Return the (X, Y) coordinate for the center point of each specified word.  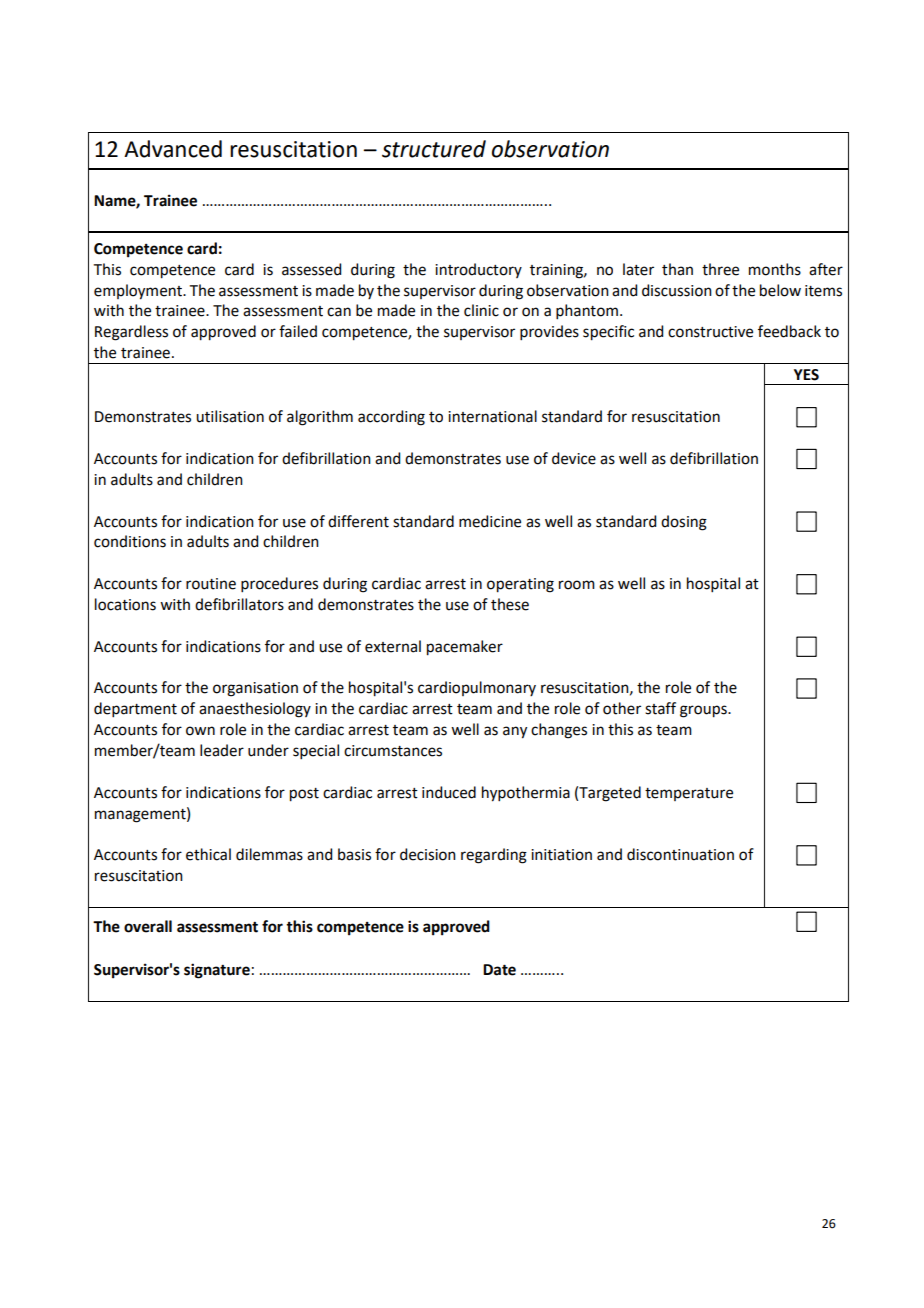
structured (434, 149)
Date (499, 970)
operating (520, 585)
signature (217, 971)
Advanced (173, 149)
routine (211, 584)
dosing (684, 523)
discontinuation (680, 854)
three (720, 269)
